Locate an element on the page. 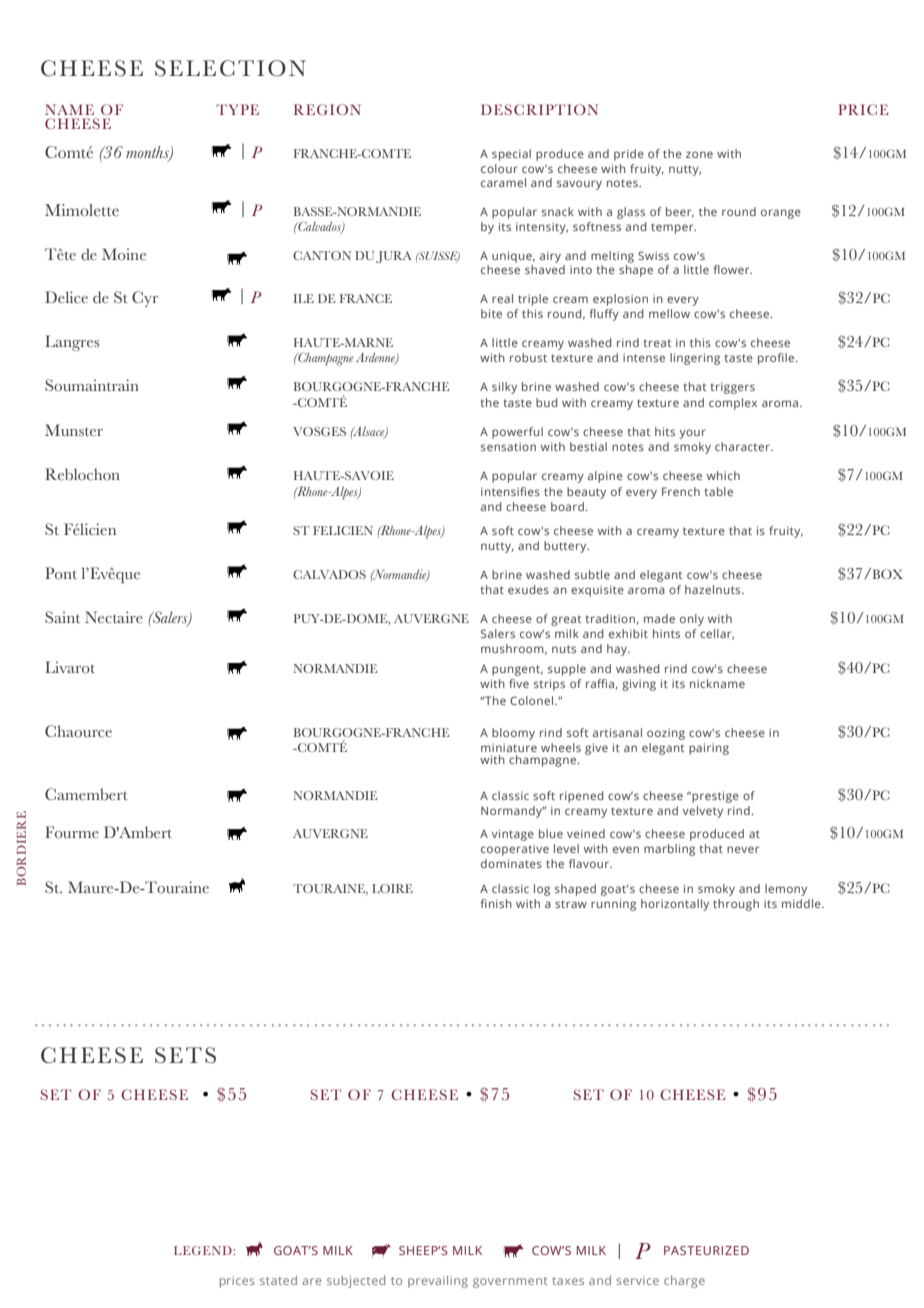  SETS is located at coordinates (185, 1055).
